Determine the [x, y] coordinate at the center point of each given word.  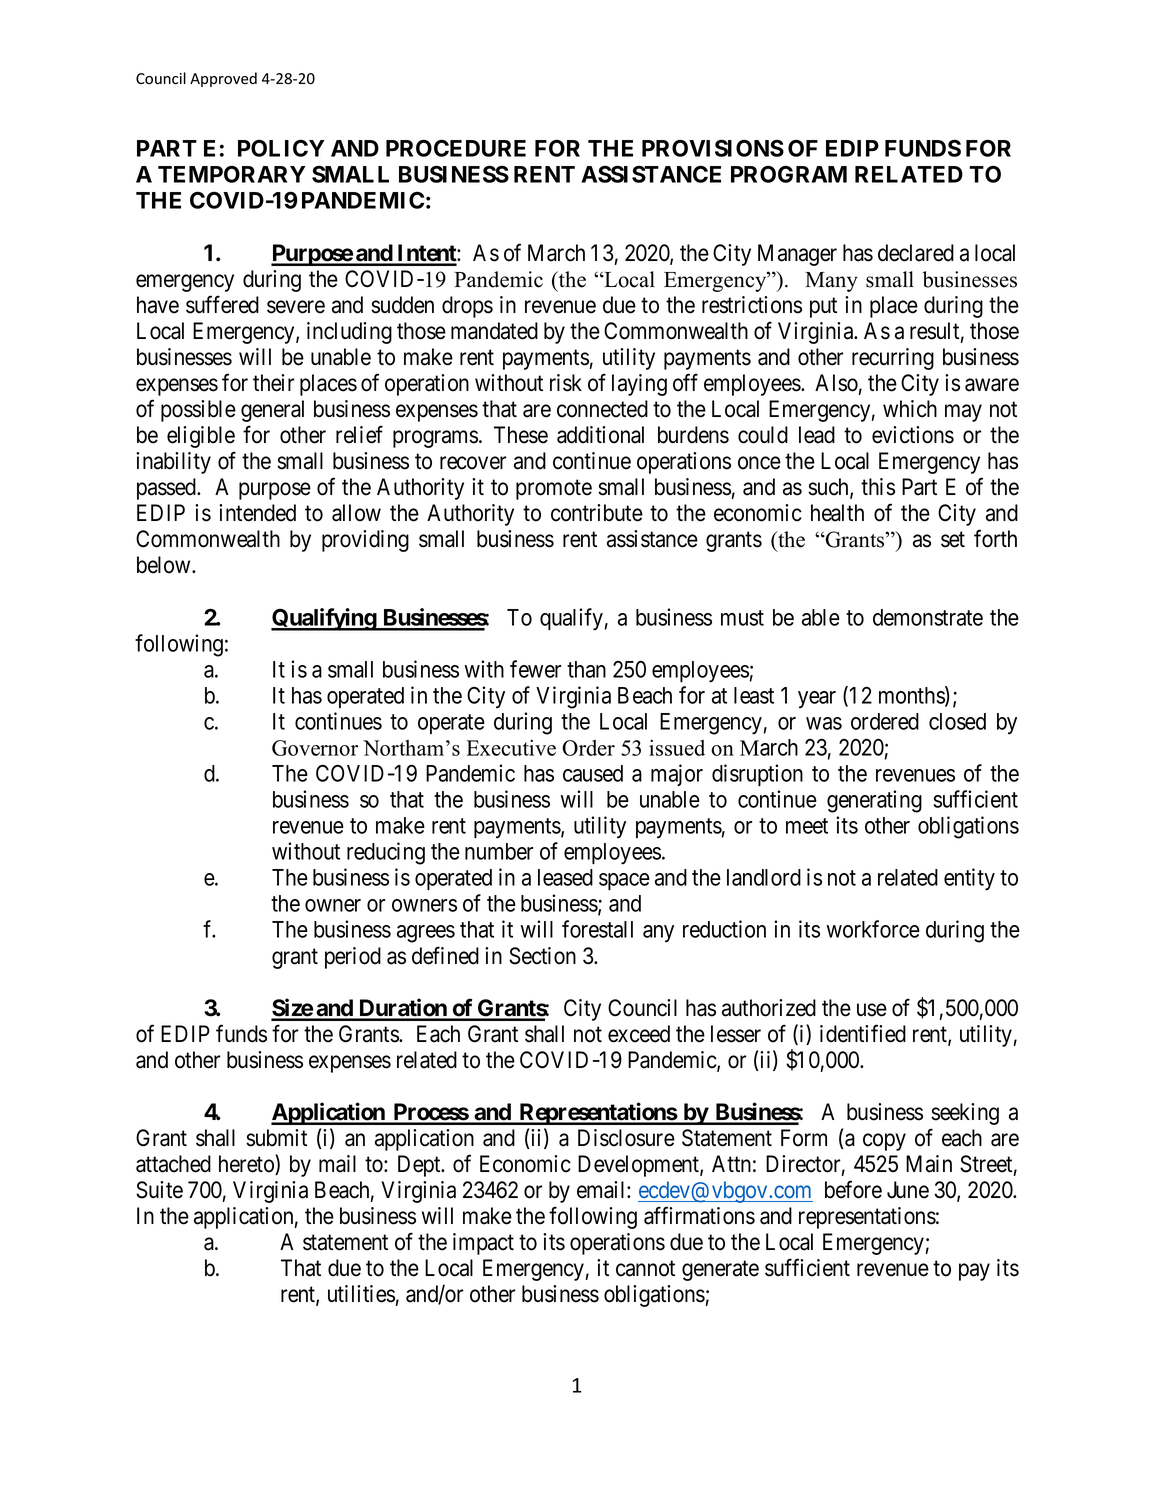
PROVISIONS [713, 148]
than [586, 669]
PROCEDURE [456, 148]
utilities [361, 1294]
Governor [315, 748]
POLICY [281, 148]
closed [957, 721]
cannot [645, 1269]
